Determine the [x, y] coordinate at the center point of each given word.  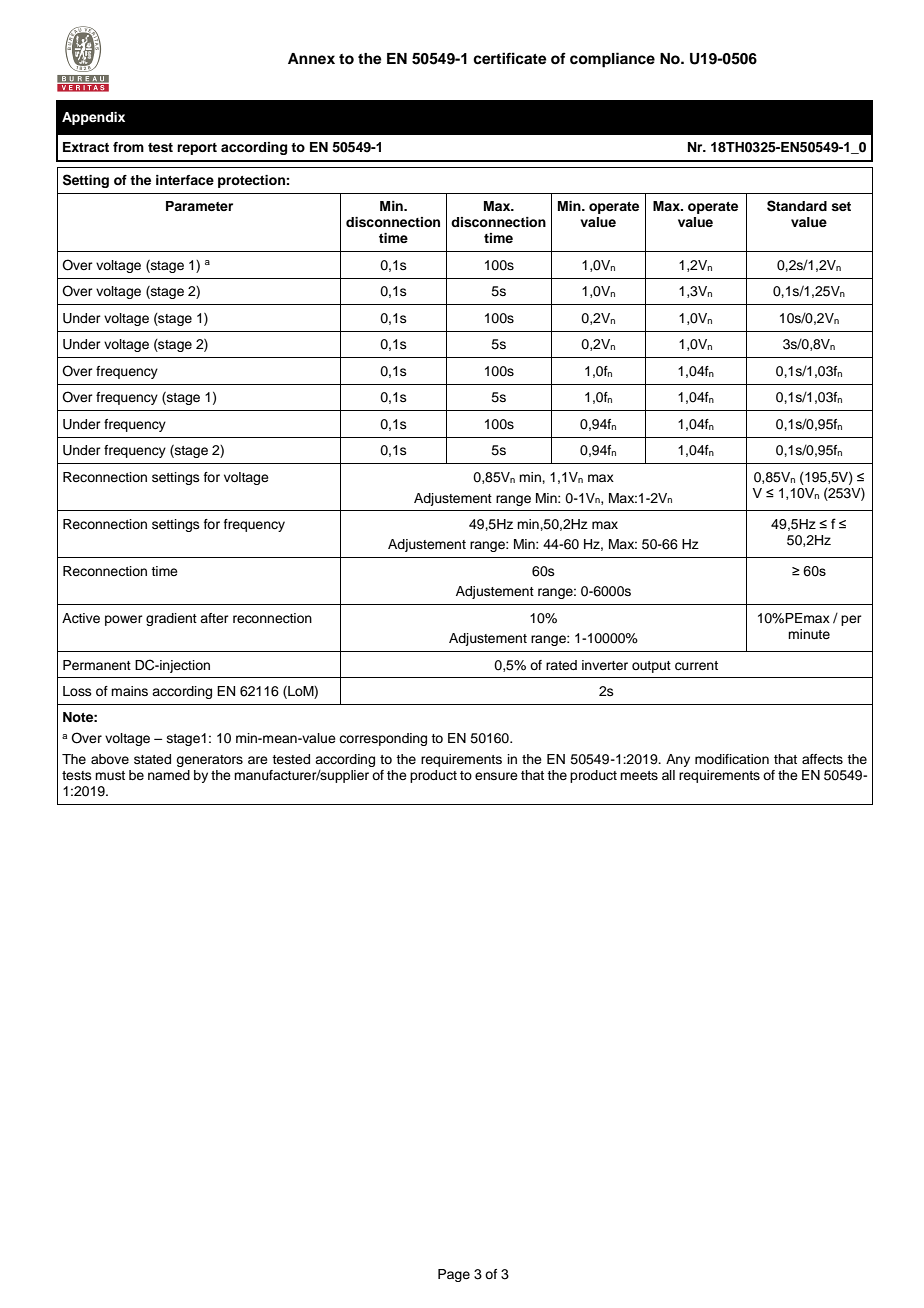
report [197, 149]
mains [129, 691]
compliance [612, 60]
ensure [496, 776]
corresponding [383, 739]
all [668, 775]
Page [454, 1275]
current [696, 666]
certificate [510, 58]
